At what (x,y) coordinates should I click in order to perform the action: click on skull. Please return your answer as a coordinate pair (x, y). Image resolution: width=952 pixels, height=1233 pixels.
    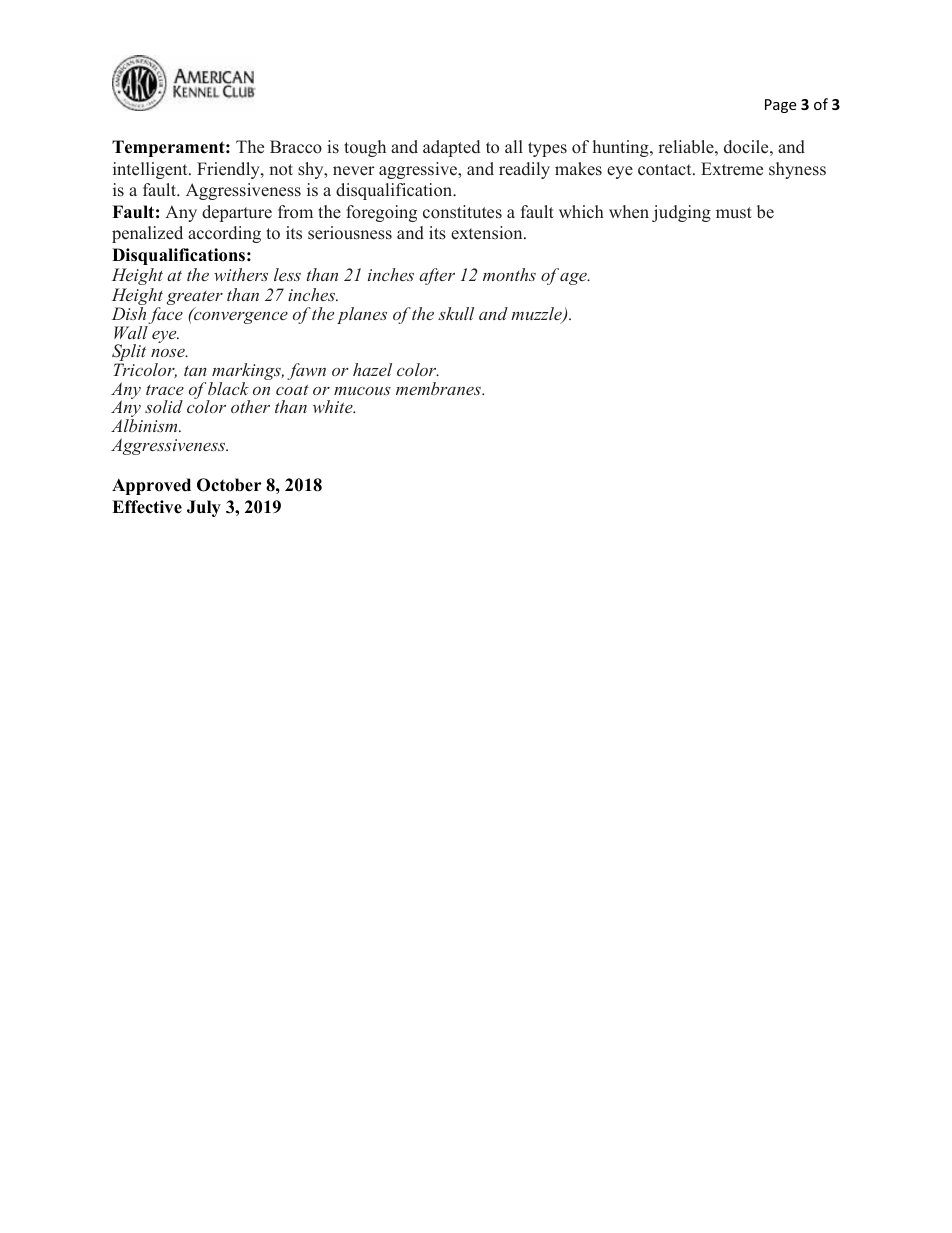
    Looking at the image, I should click on (456, 313).
